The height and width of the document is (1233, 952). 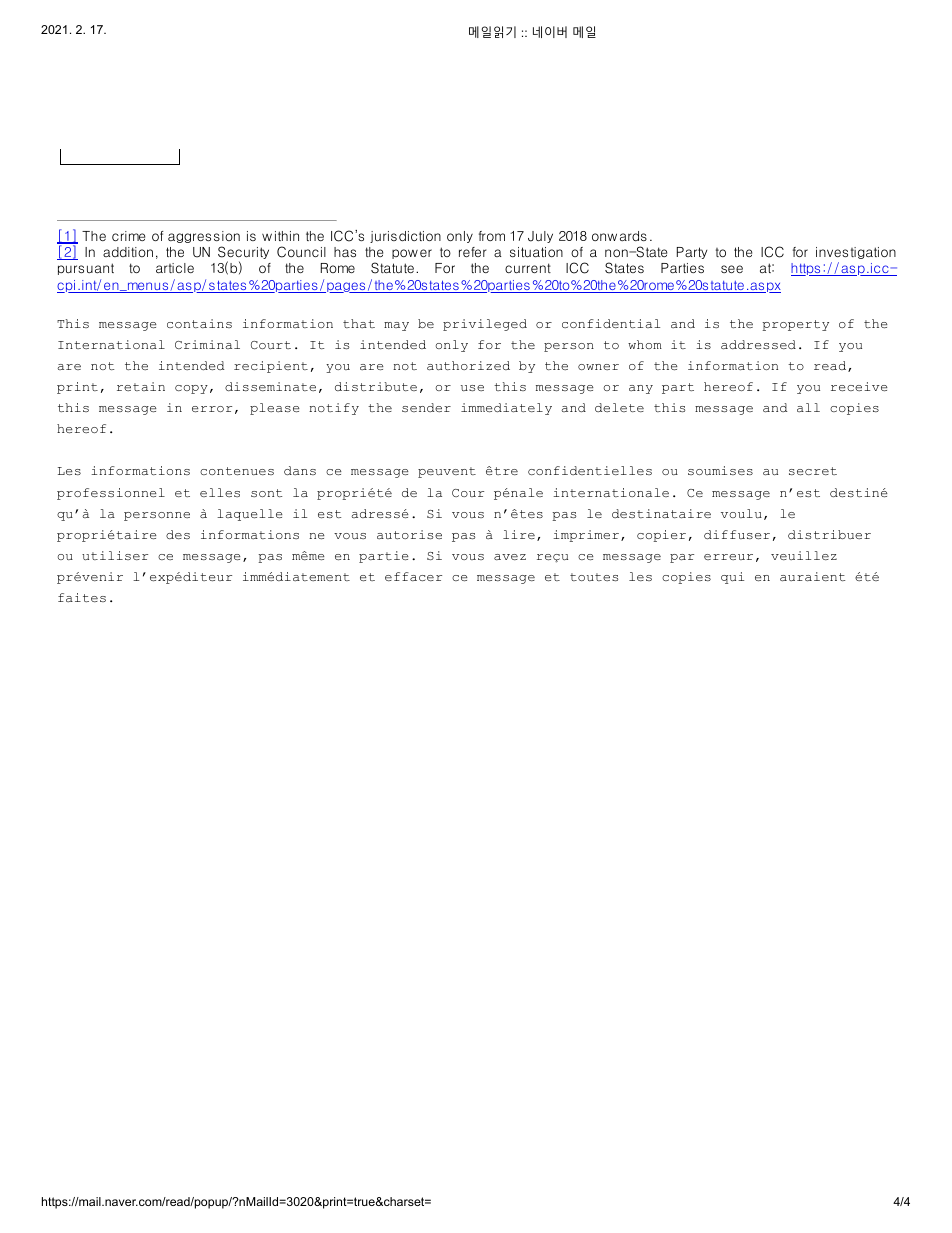 I want to click on utiliser, so click(x=115, y=555).
